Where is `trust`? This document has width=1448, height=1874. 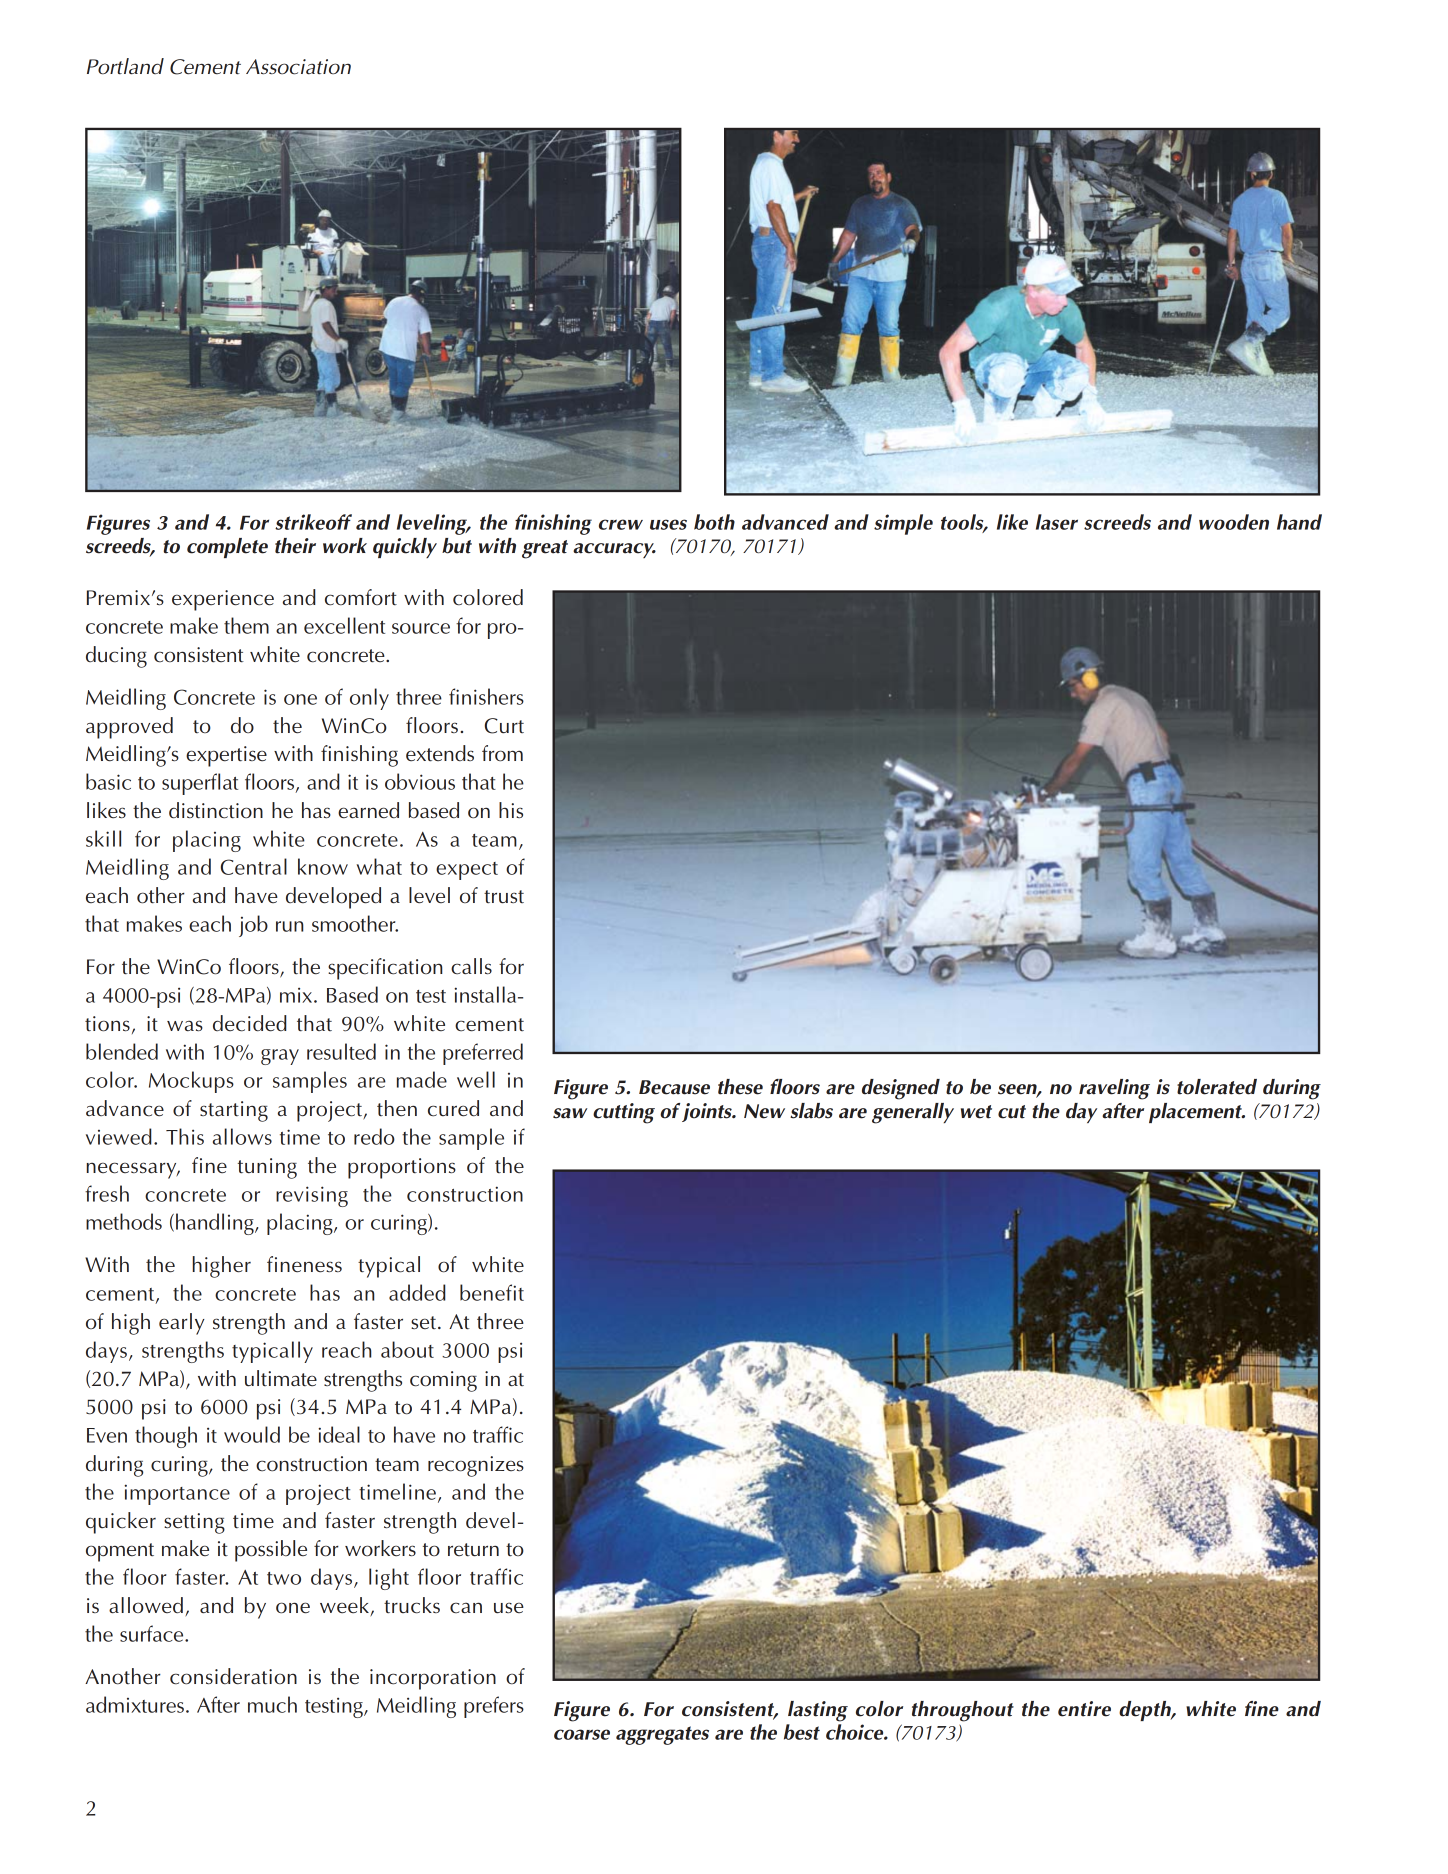 trust is located at coordinates (504, 897).
